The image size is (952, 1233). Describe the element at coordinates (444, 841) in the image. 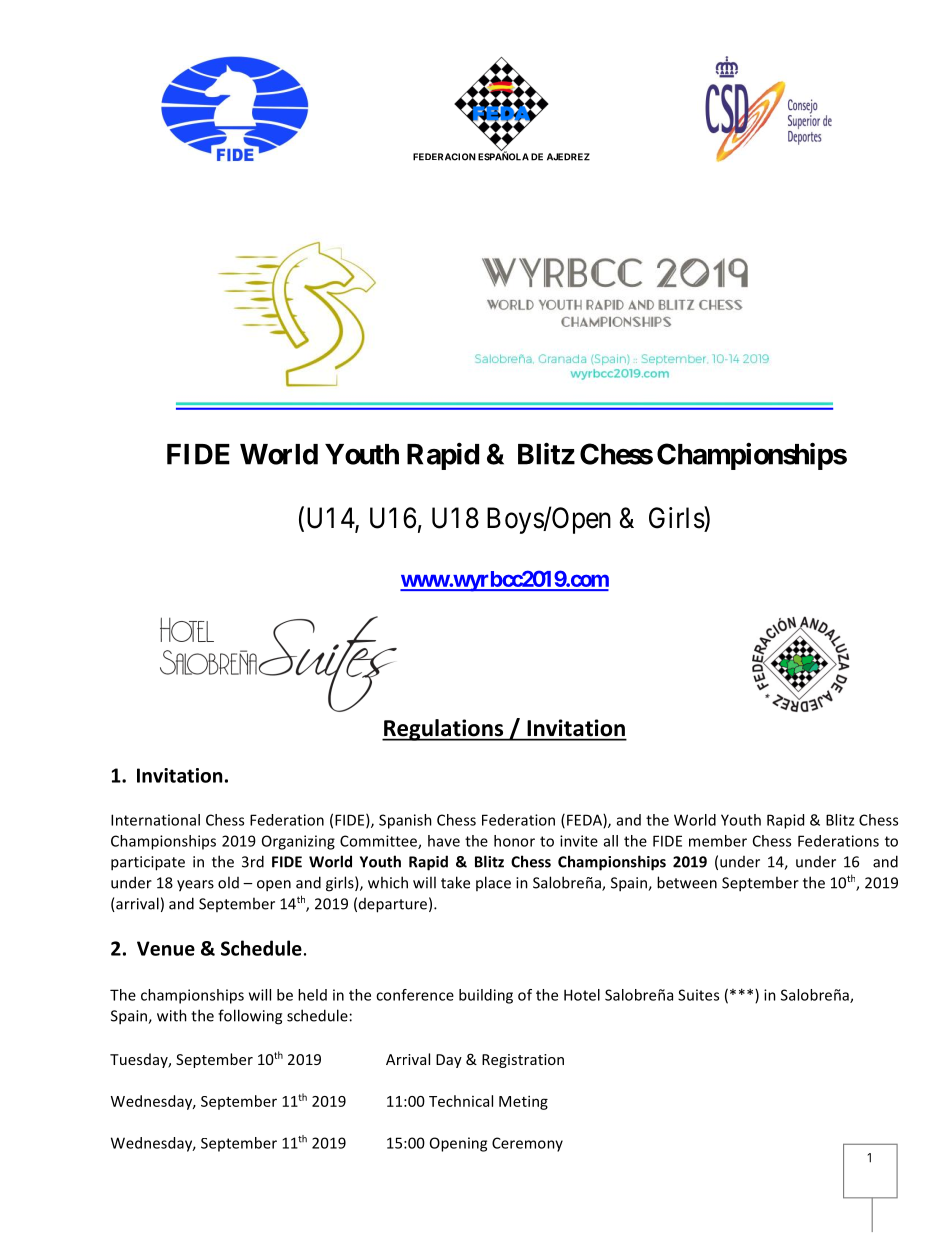

I see `have` at that location.
